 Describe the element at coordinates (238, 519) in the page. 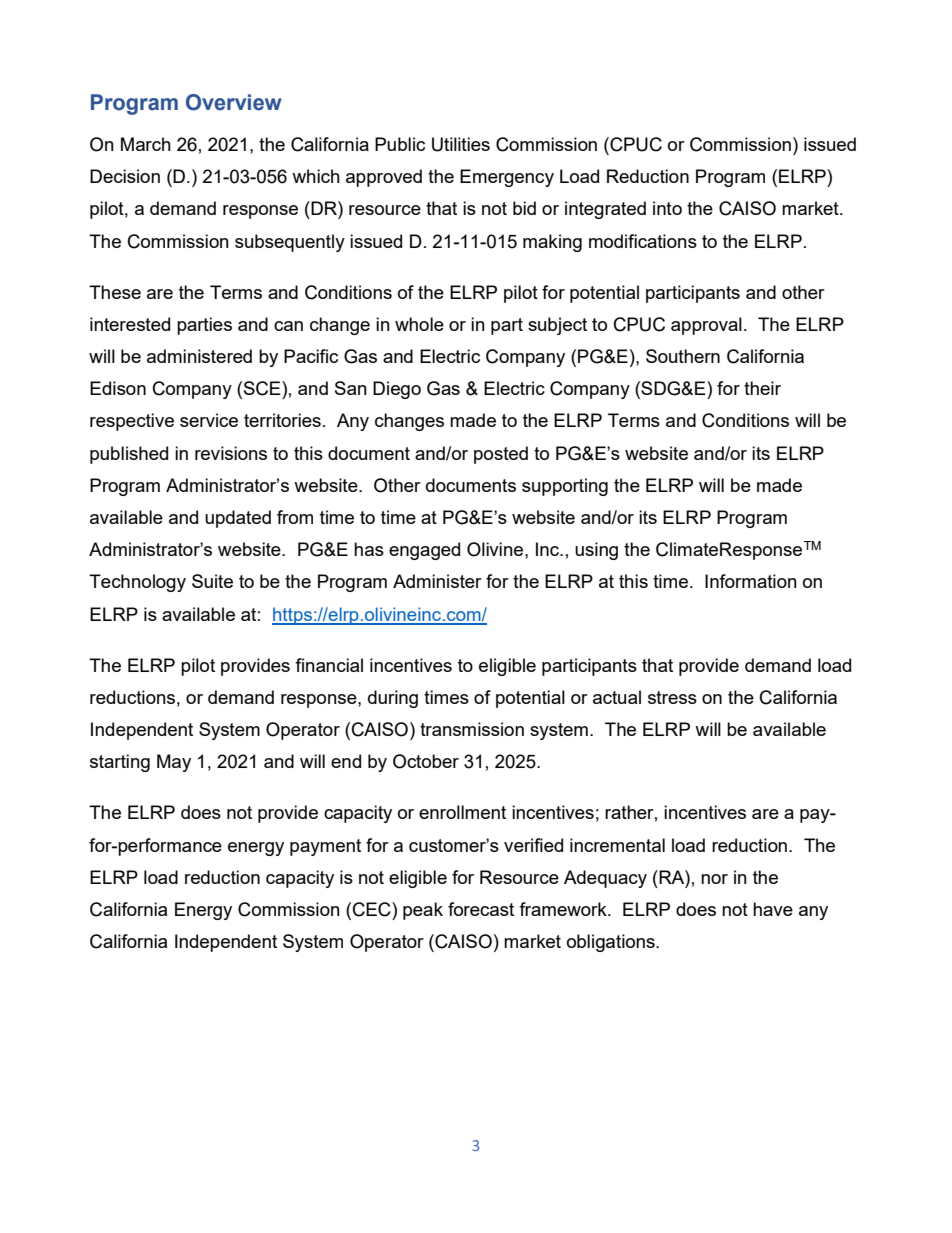

I see `updated` at that location.
